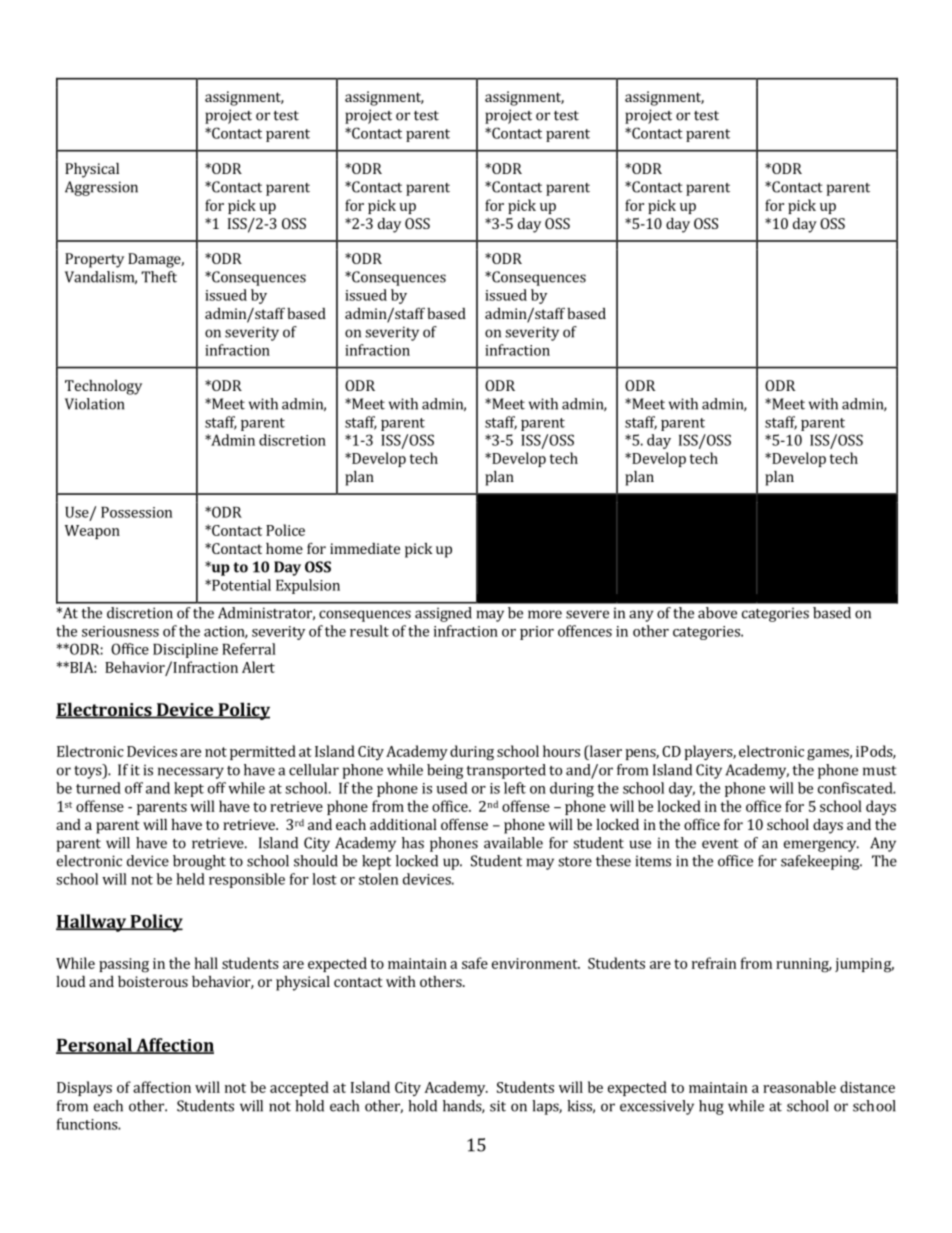  What do you see at coordinates (537, 633) in the screenshot?
I see `prior` at bounding box center [537, 633].
